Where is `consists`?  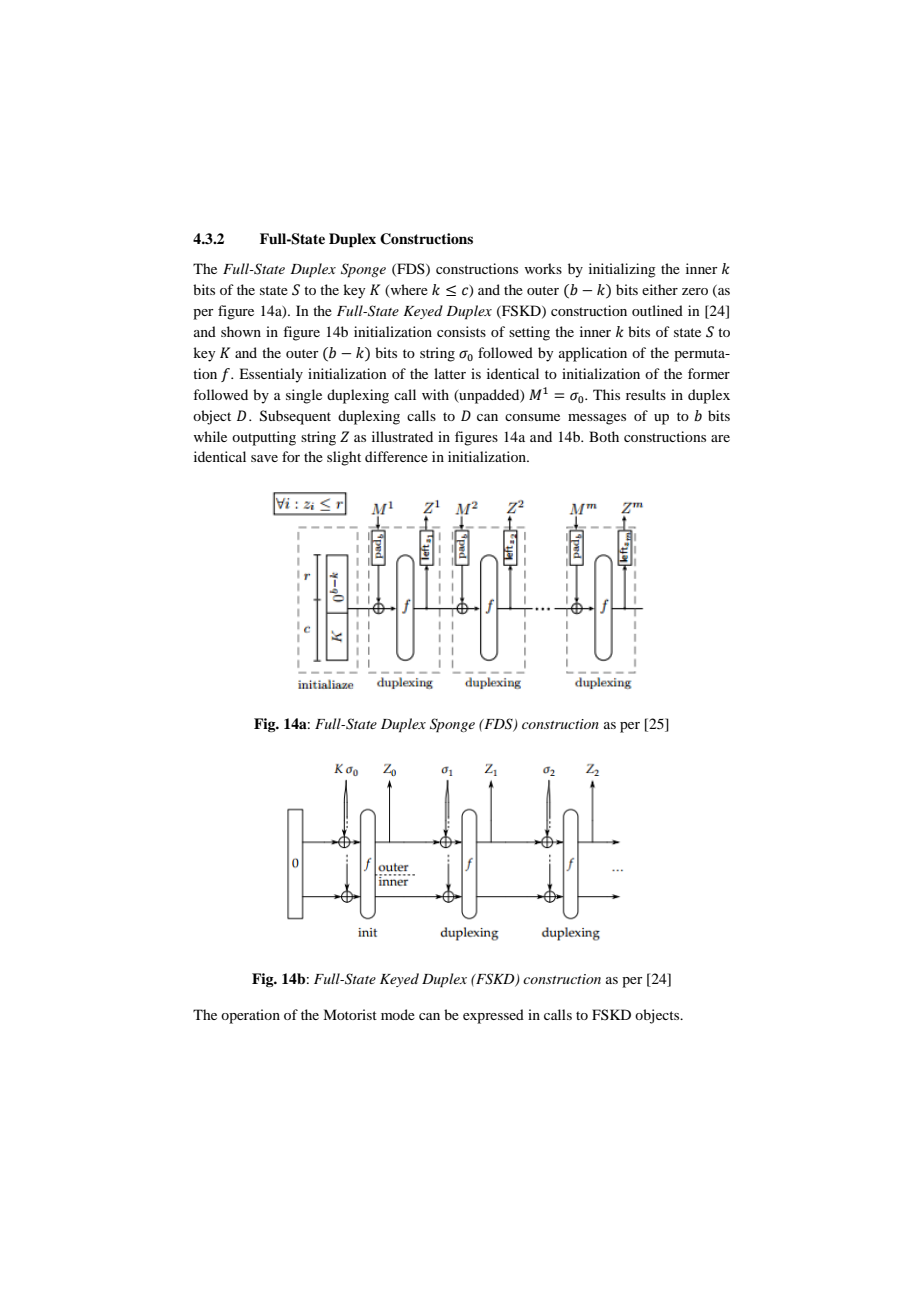 consists is located at coordinates (461, 331).
